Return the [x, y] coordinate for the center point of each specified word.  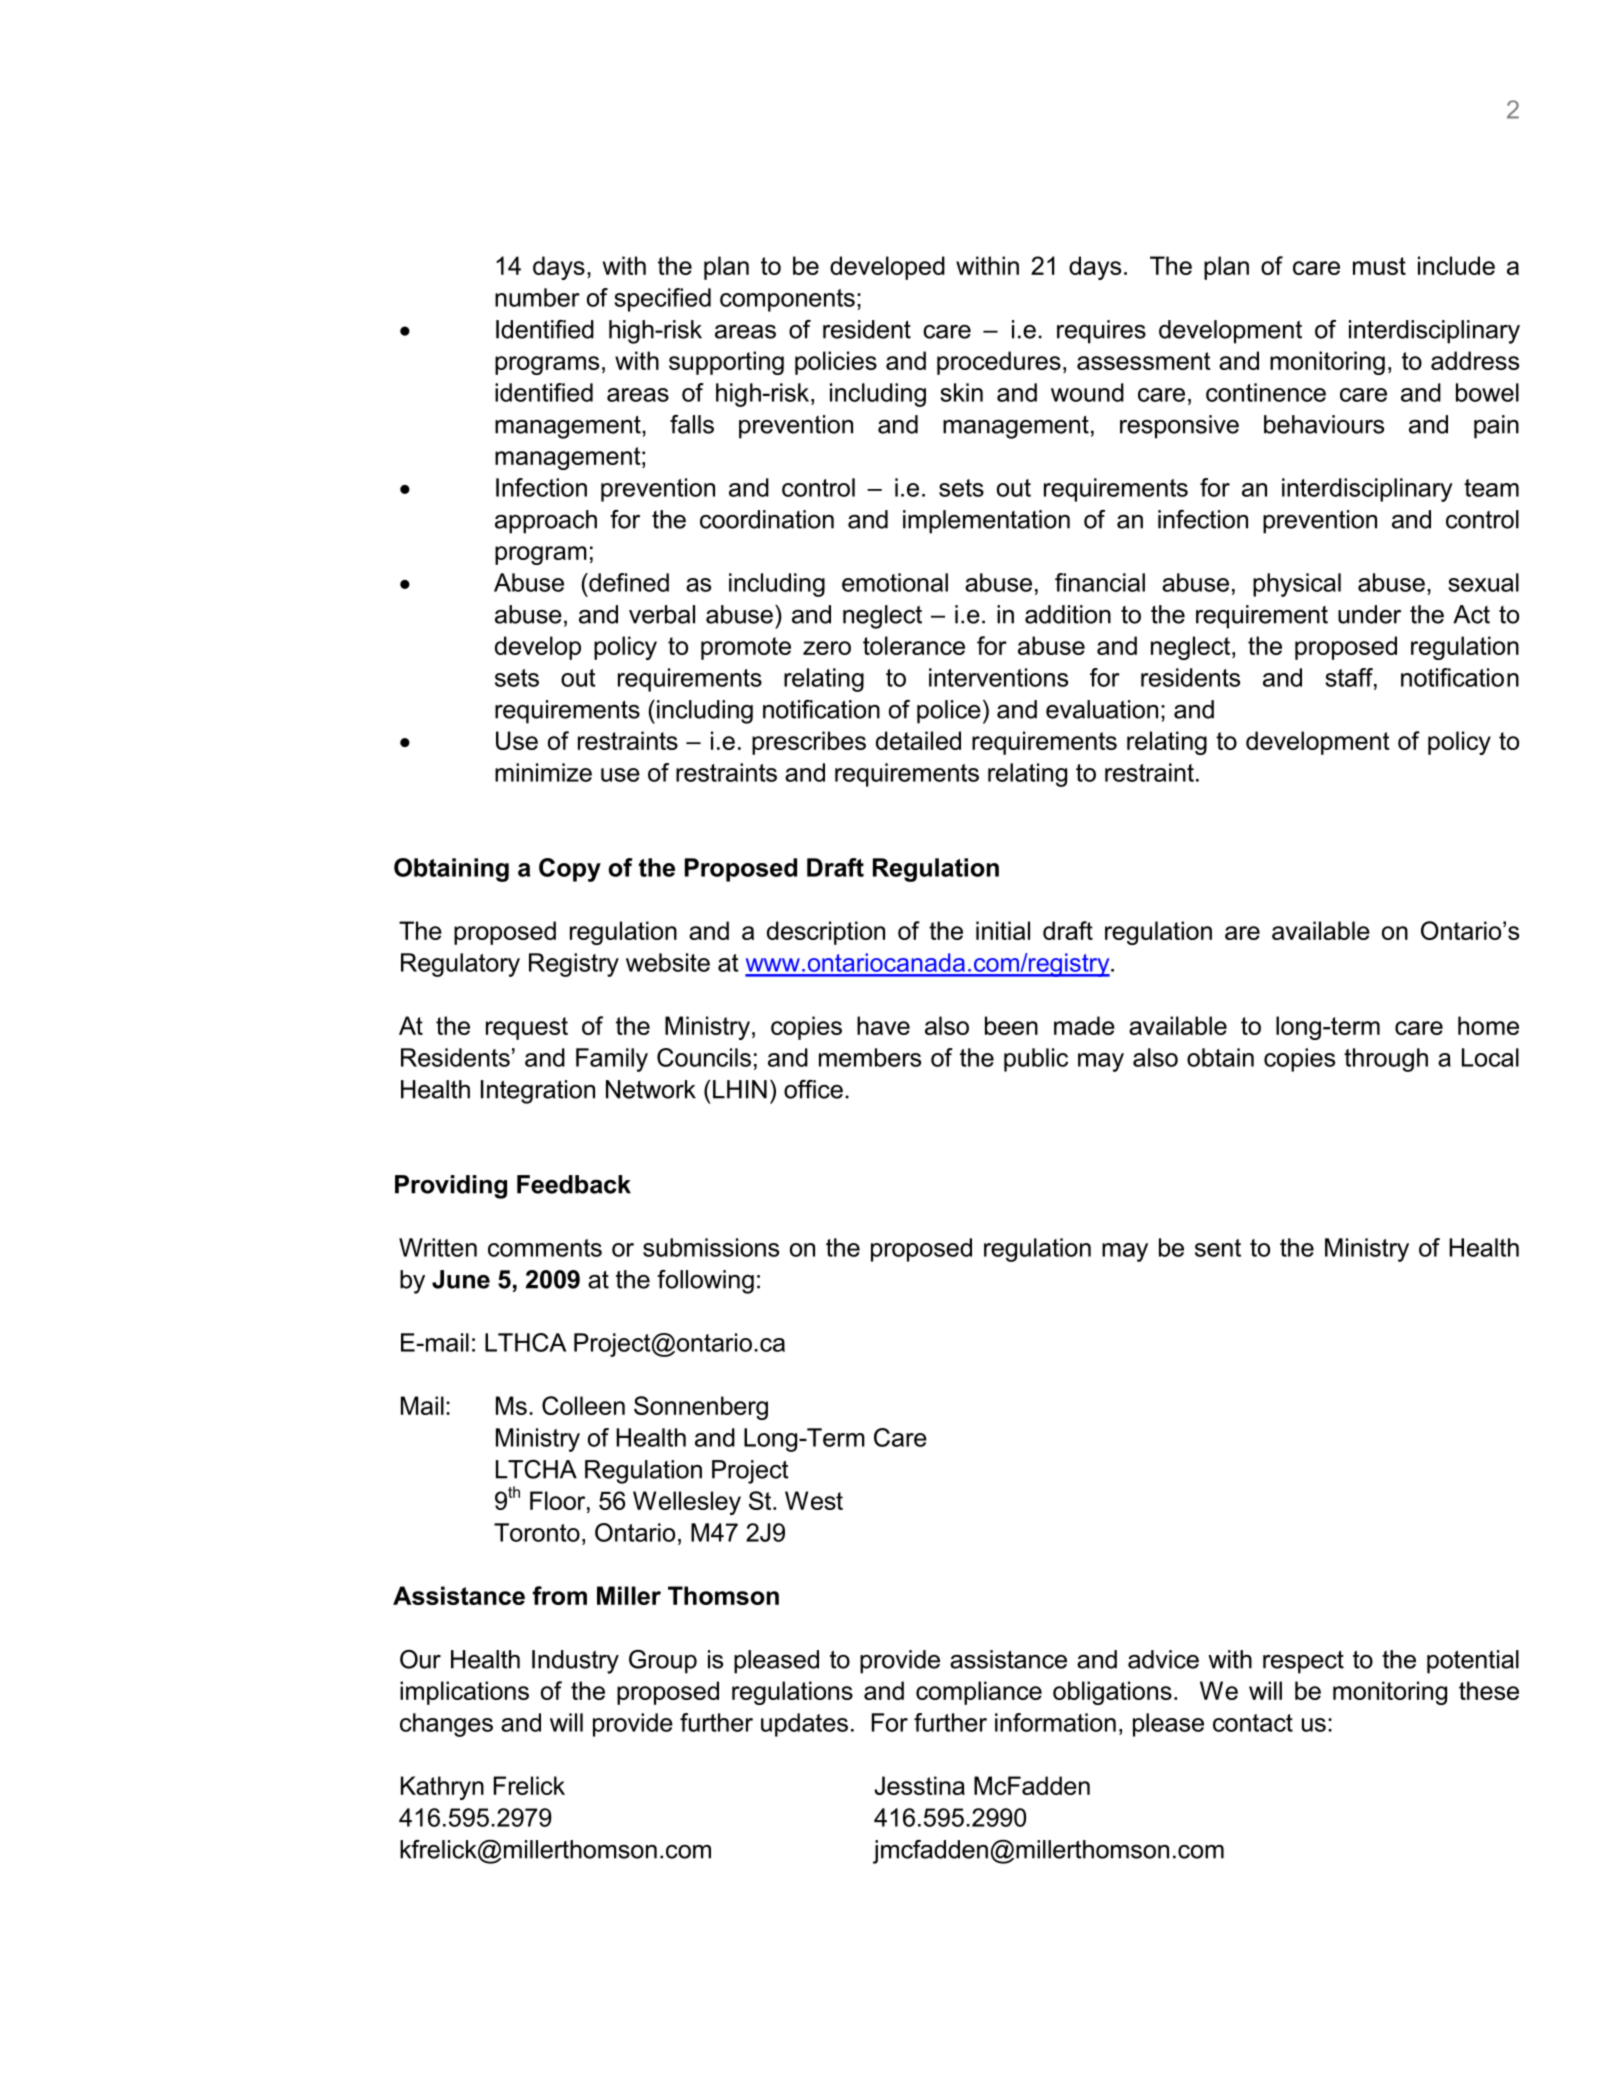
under [1369, 614]
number [537, 297]
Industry [575, 1662]
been [1011, 1025]
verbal [662, 614]
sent [1218, 1248]
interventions [998, 677]
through [1386, 1060]
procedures [999, 363]
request [527, 1028]
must [1379, 266]
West [814, 1500]
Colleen [583, 1405]
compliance [979, 1693]
